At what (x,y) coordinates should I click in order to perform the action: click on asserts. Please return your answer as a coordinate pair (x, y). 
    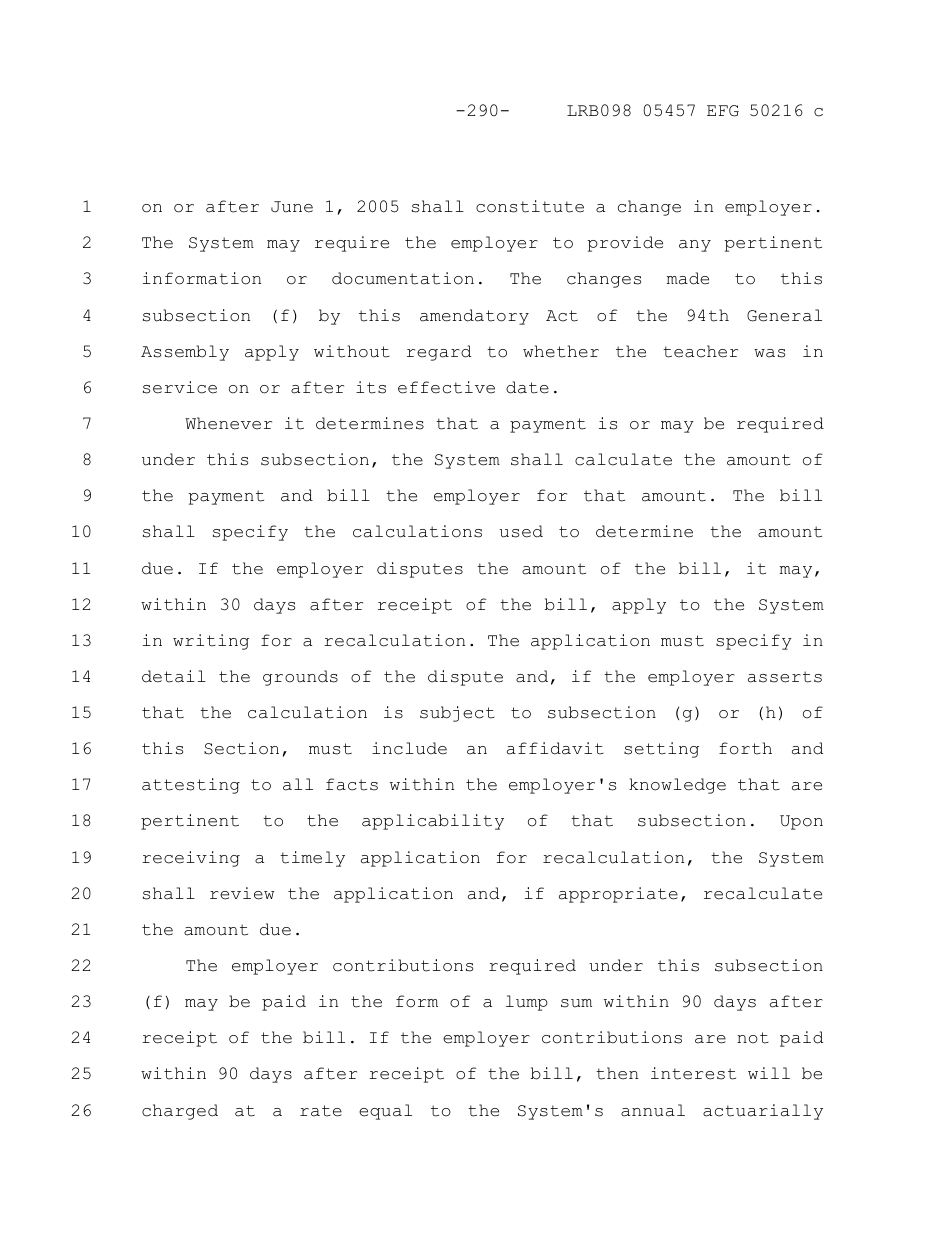
    Looking at the image, I should click on (785, 677).
